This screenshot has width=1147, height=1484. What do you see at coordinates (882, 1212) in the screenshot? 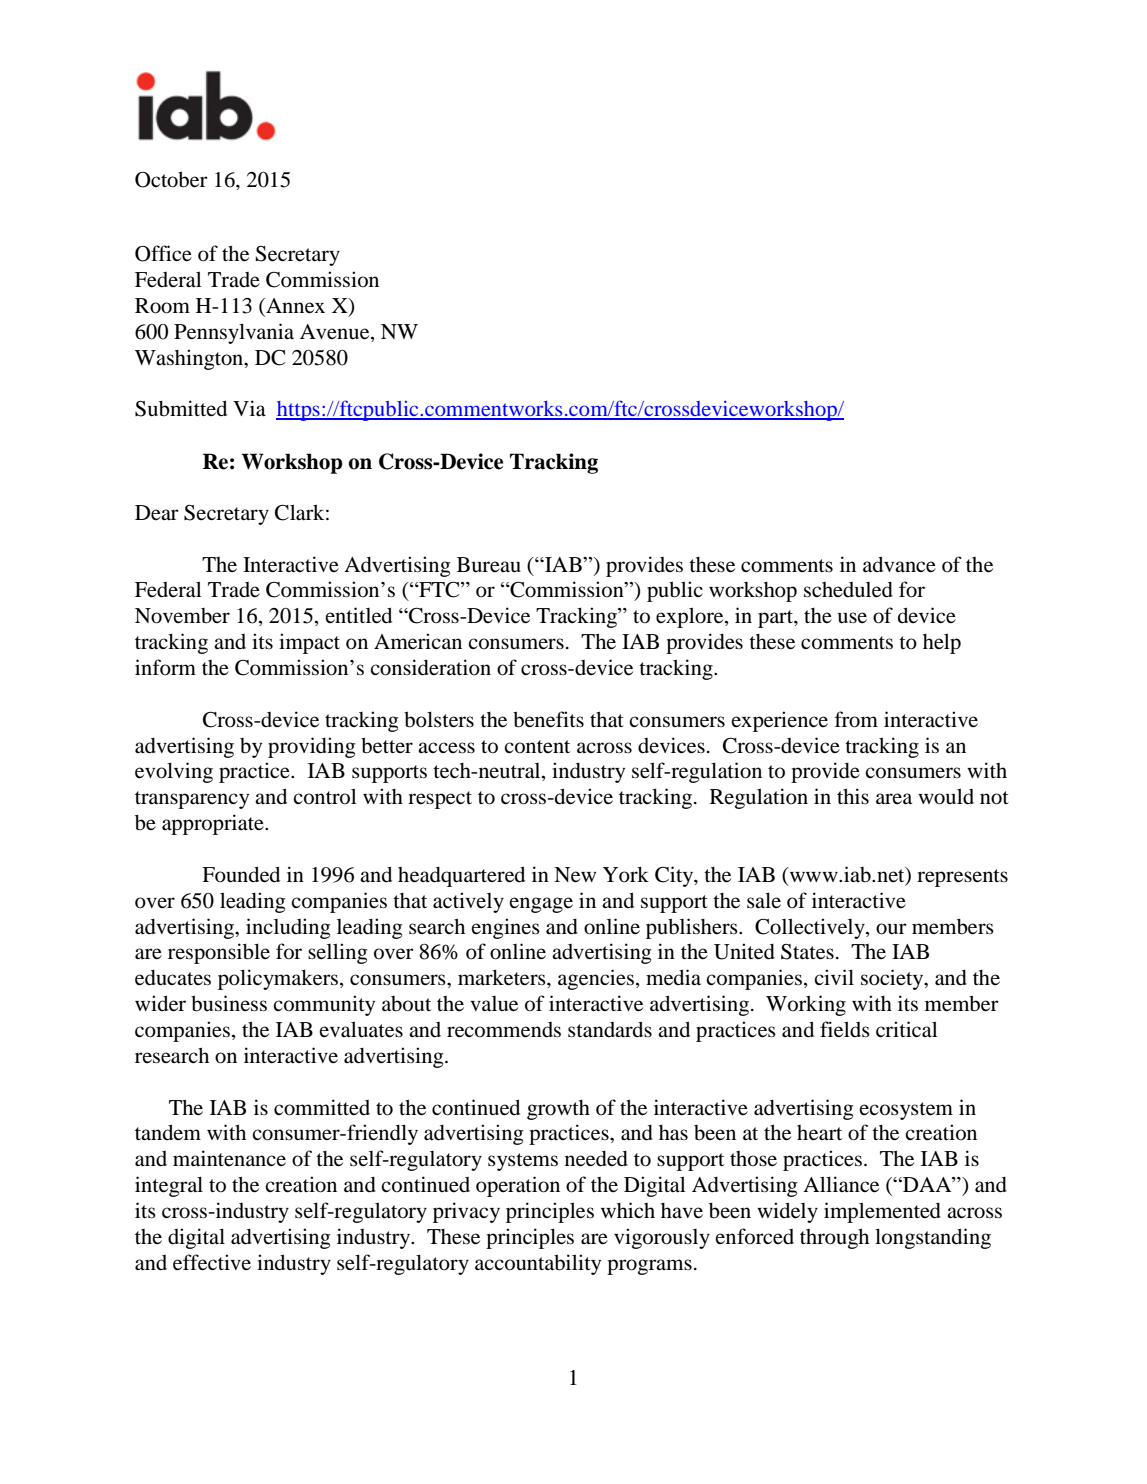
I see `implemented` at bounding box center [882, 1212].
